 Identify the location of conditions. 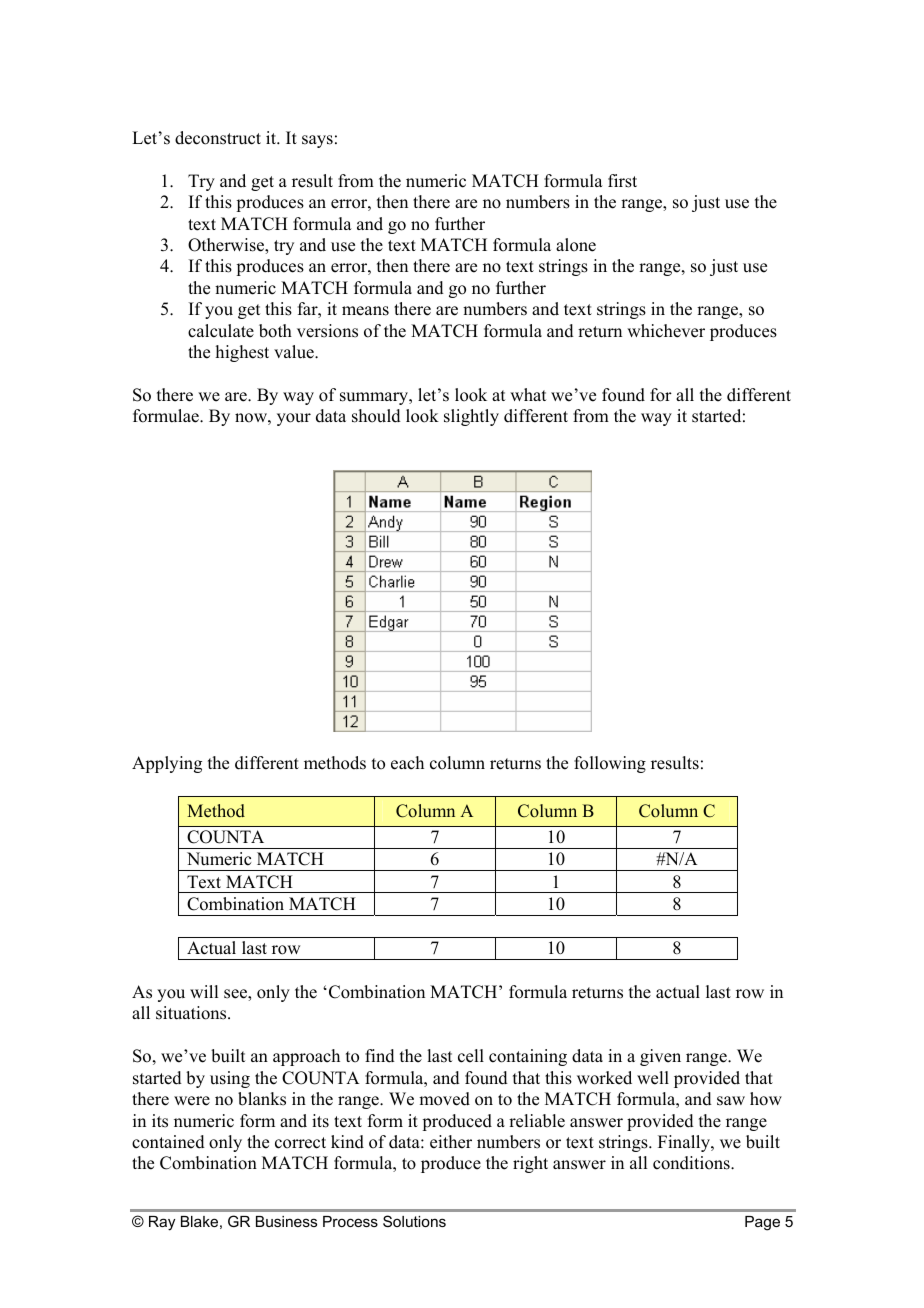
(692, 1163).
